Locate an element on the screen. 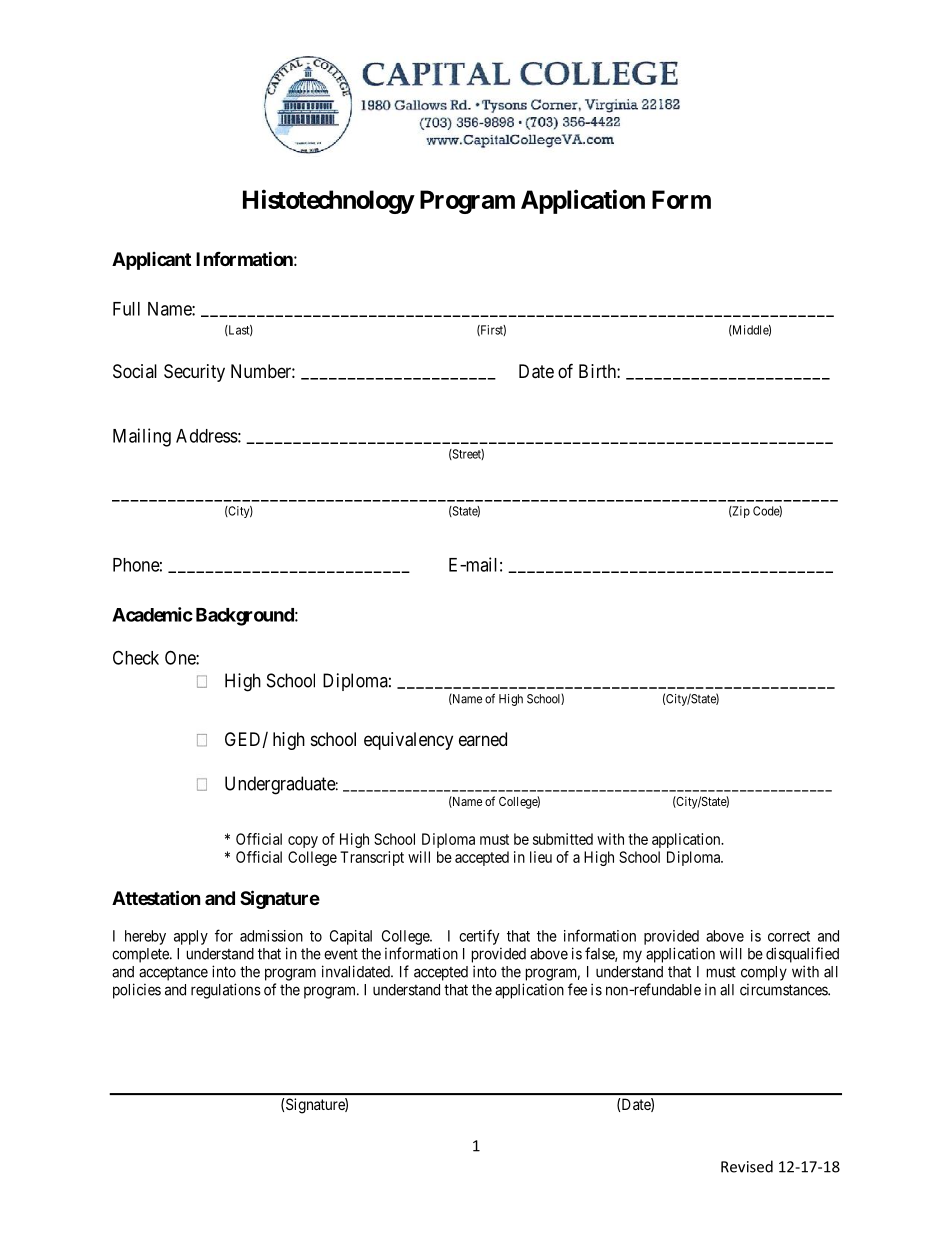 Image resolution: width=952 pixels, height=1233 pixels. Academic is located at coordinates (152, 614).
